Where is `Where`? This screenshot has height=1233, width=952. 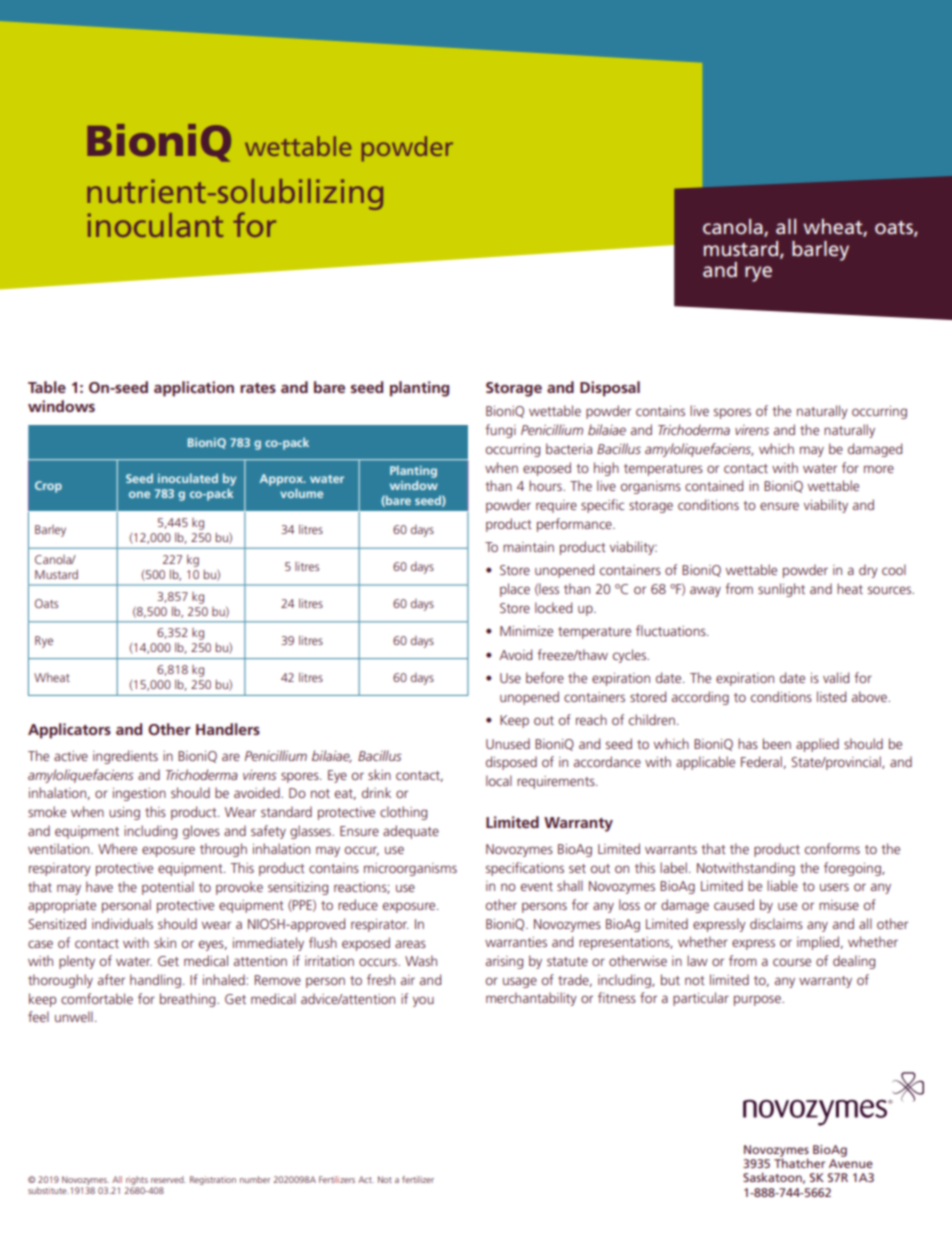
Where is located at coordinates (117, 848).
